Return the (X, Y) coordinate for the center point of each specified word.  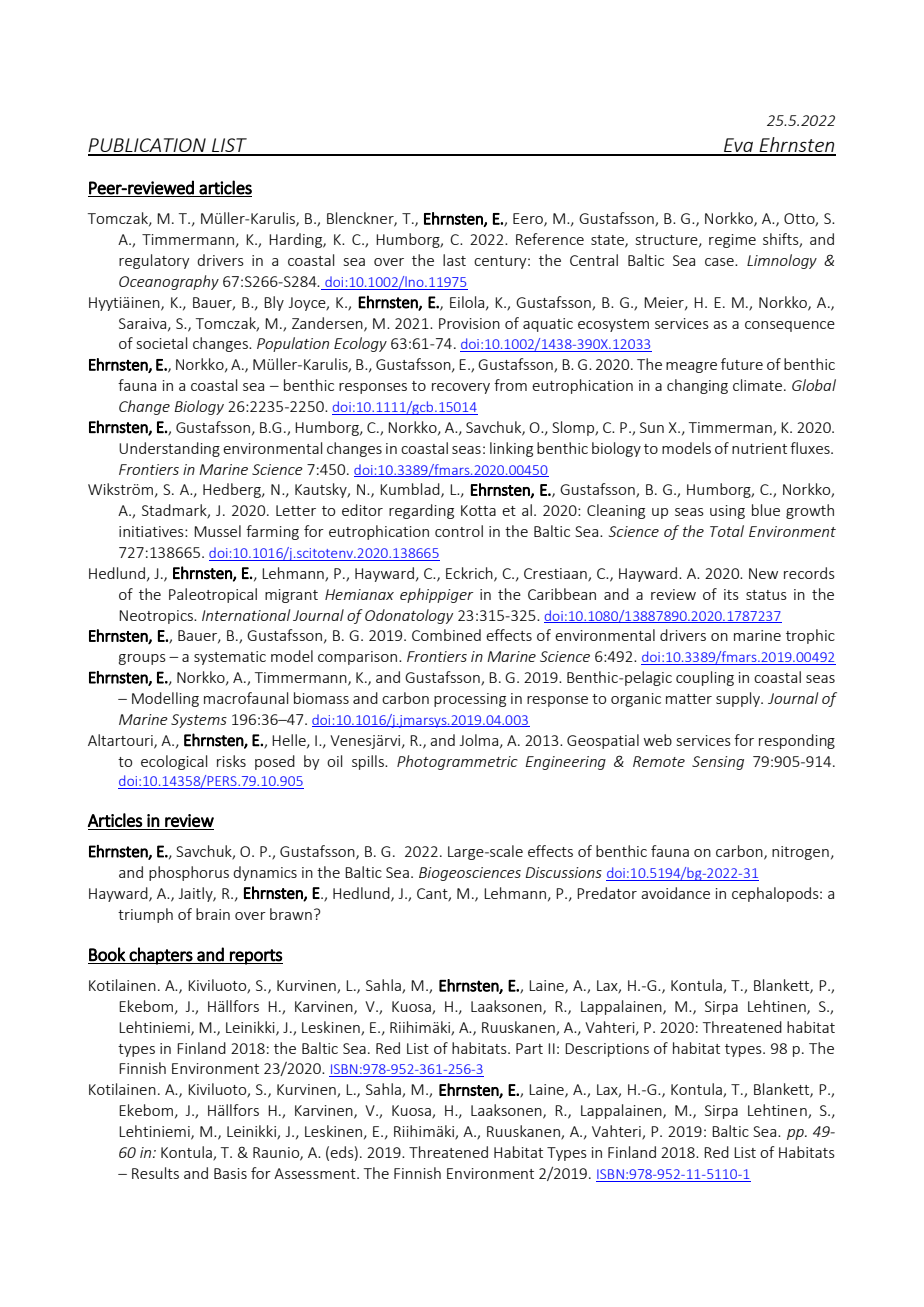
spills (369, 762)
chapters (161, 956)
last (454, 260)
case (720, 262)
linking (511, 449)
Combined (446, 635)
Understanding (169, 449)
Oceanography (169, 282)
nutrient (759, 448)
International (246, 615)
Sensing (718, 763)
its (731, 594)
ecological (174, 762)
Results (155, 1173)
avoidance (675, 893)
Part (529, 1048)
